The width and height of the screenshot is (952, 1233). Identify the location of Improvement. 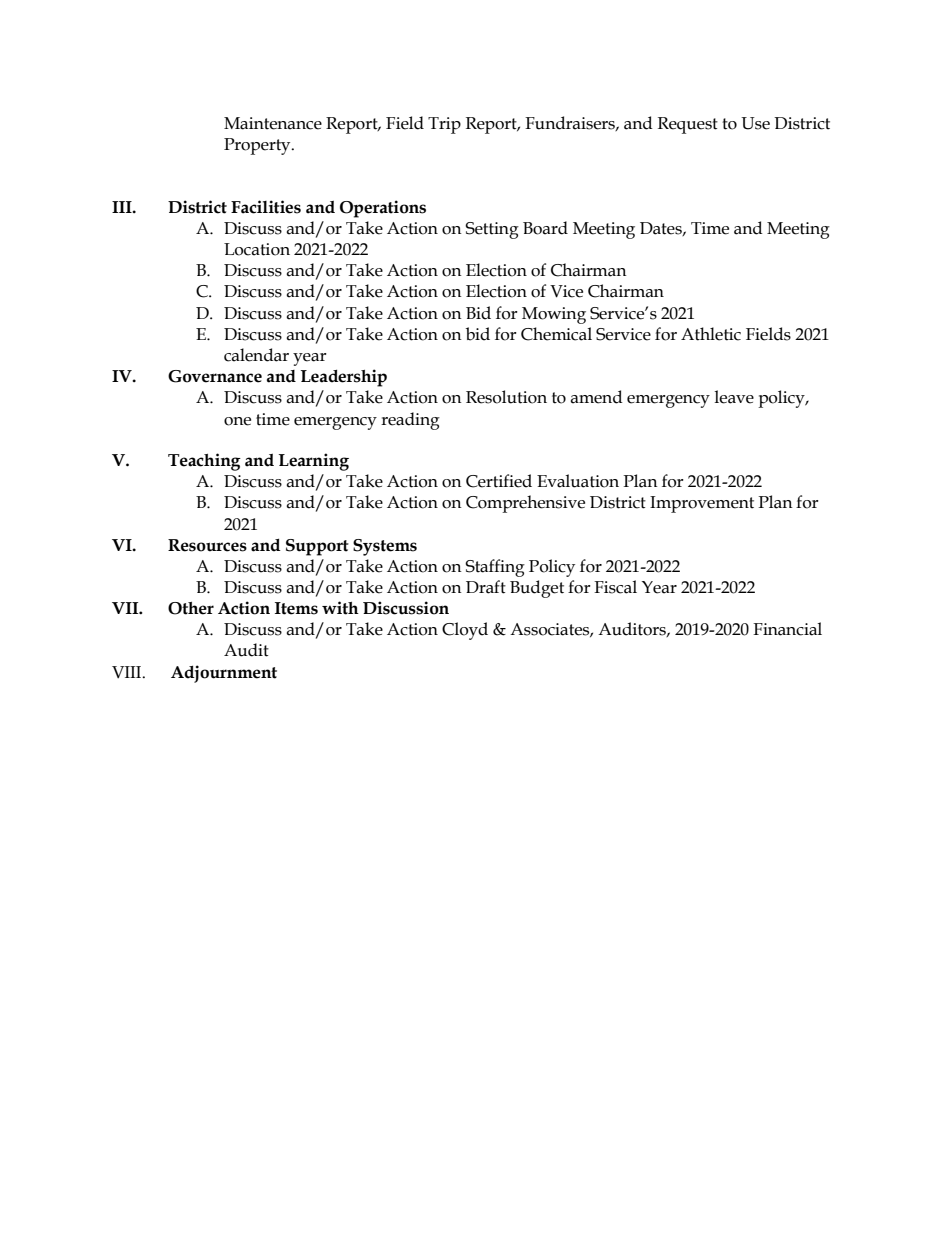
(702, 504).
